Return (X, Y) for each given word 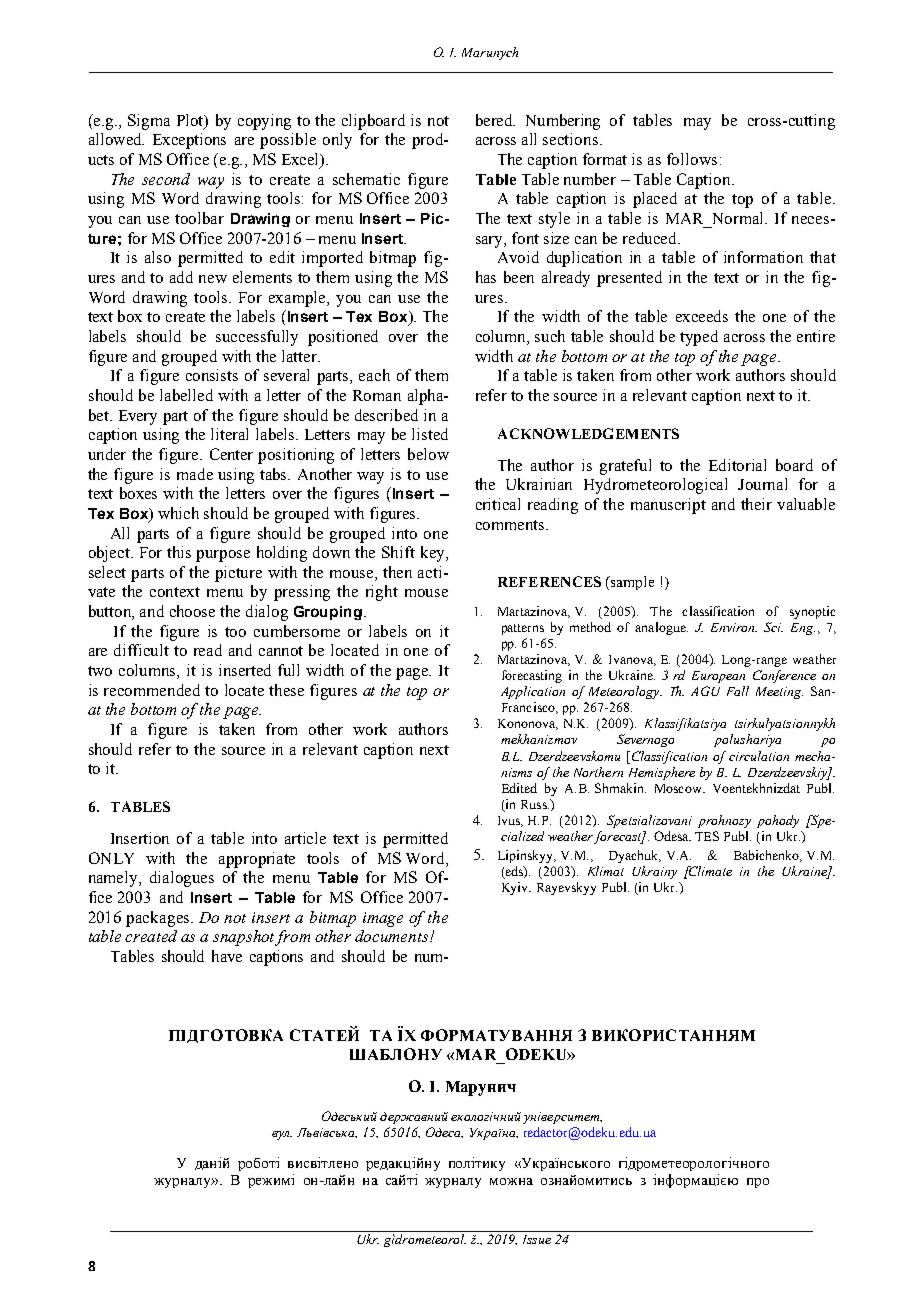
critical (498, 504)
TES (707, 836)
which (178, 513)
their (756, 504)
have (227, 956)
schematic (366, 179)
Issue (537, 1239)
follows (692, 159)
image (383, 919)
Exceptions (189, 141)
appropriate (257, 860)
